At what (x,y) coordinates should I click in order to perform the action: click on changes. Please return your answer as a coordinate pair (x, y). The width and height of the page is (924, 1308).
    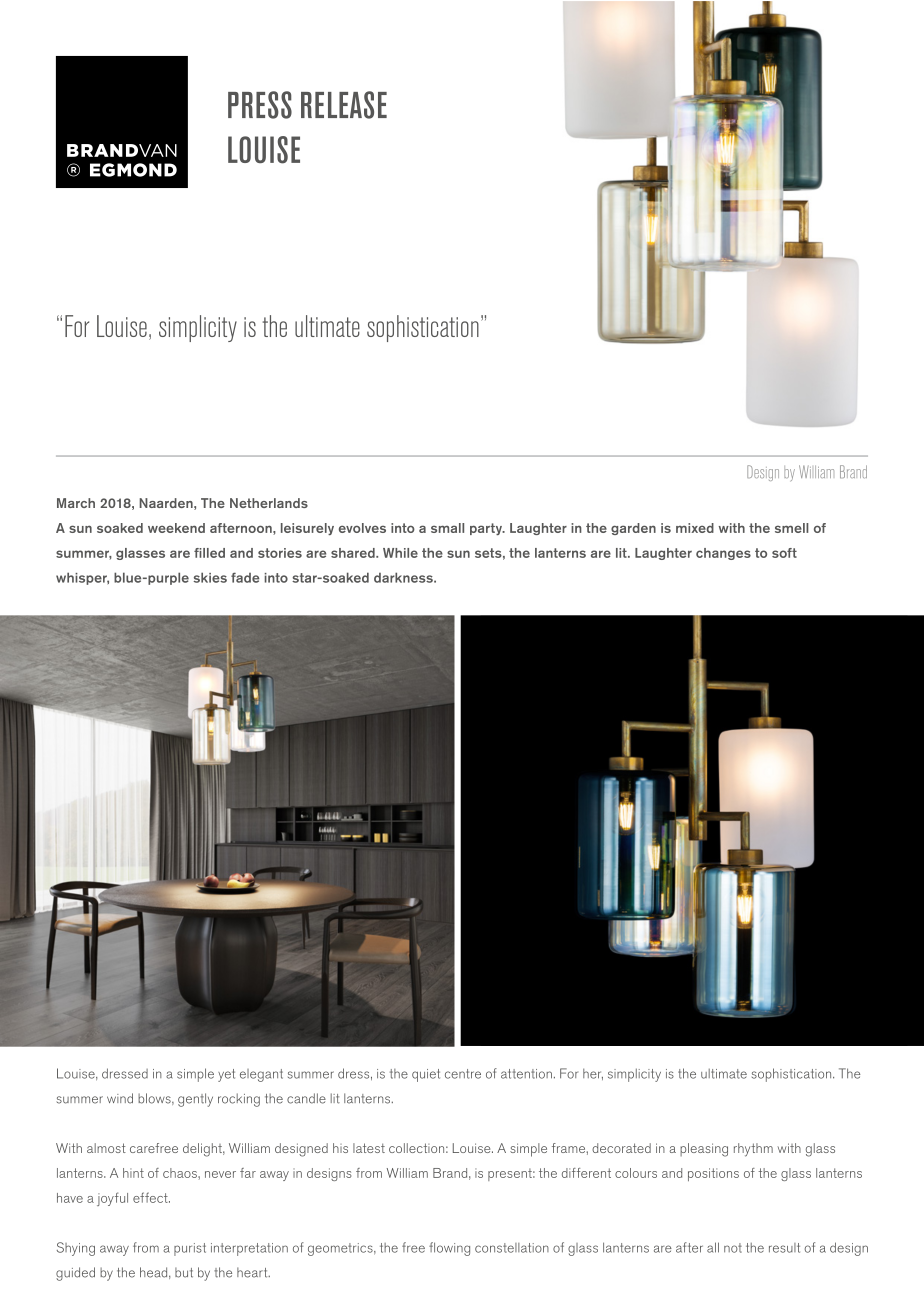
    Looking at the image, I should click on (723, 554).
